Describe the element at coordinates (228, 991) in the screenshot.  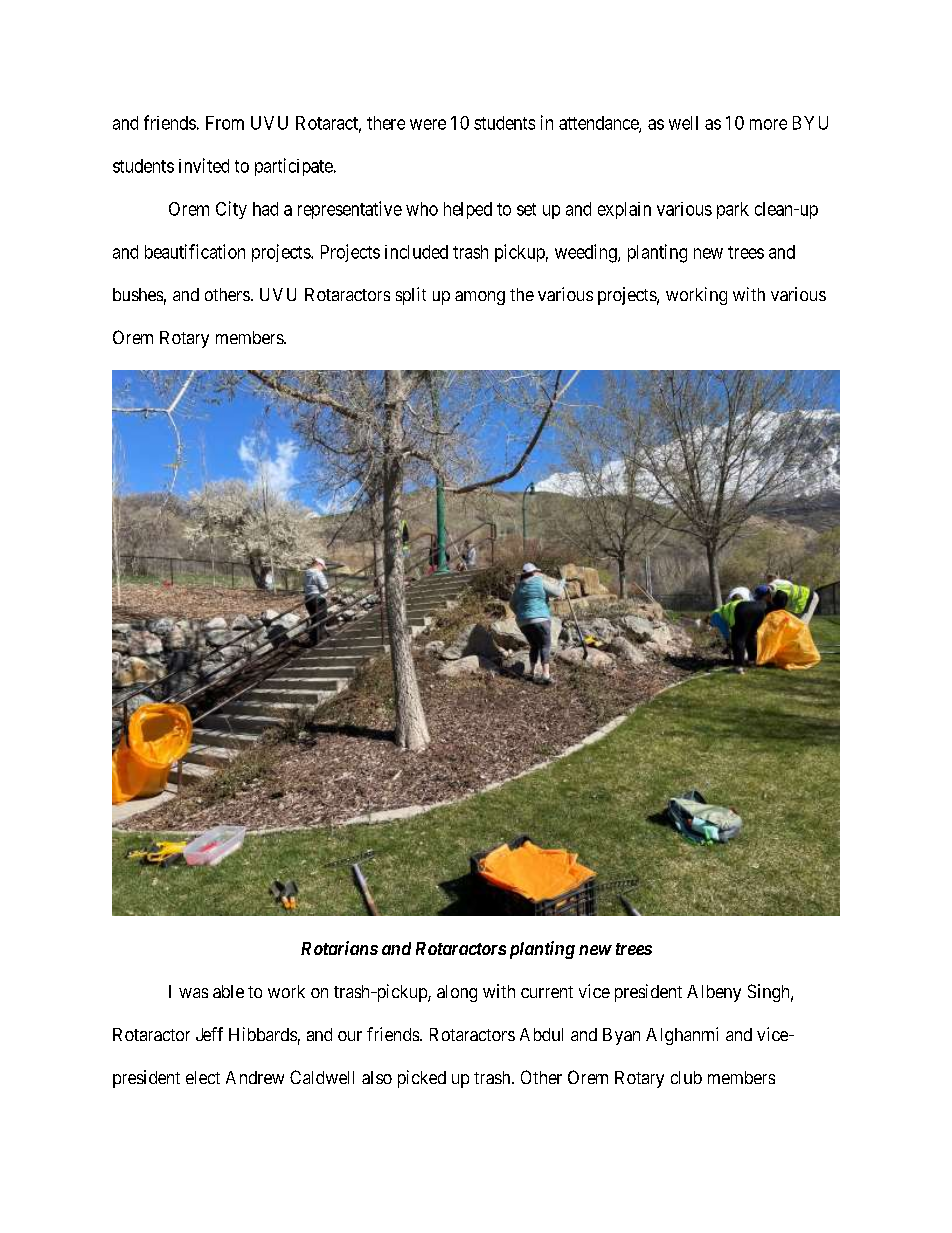
I see `able` at that location.
